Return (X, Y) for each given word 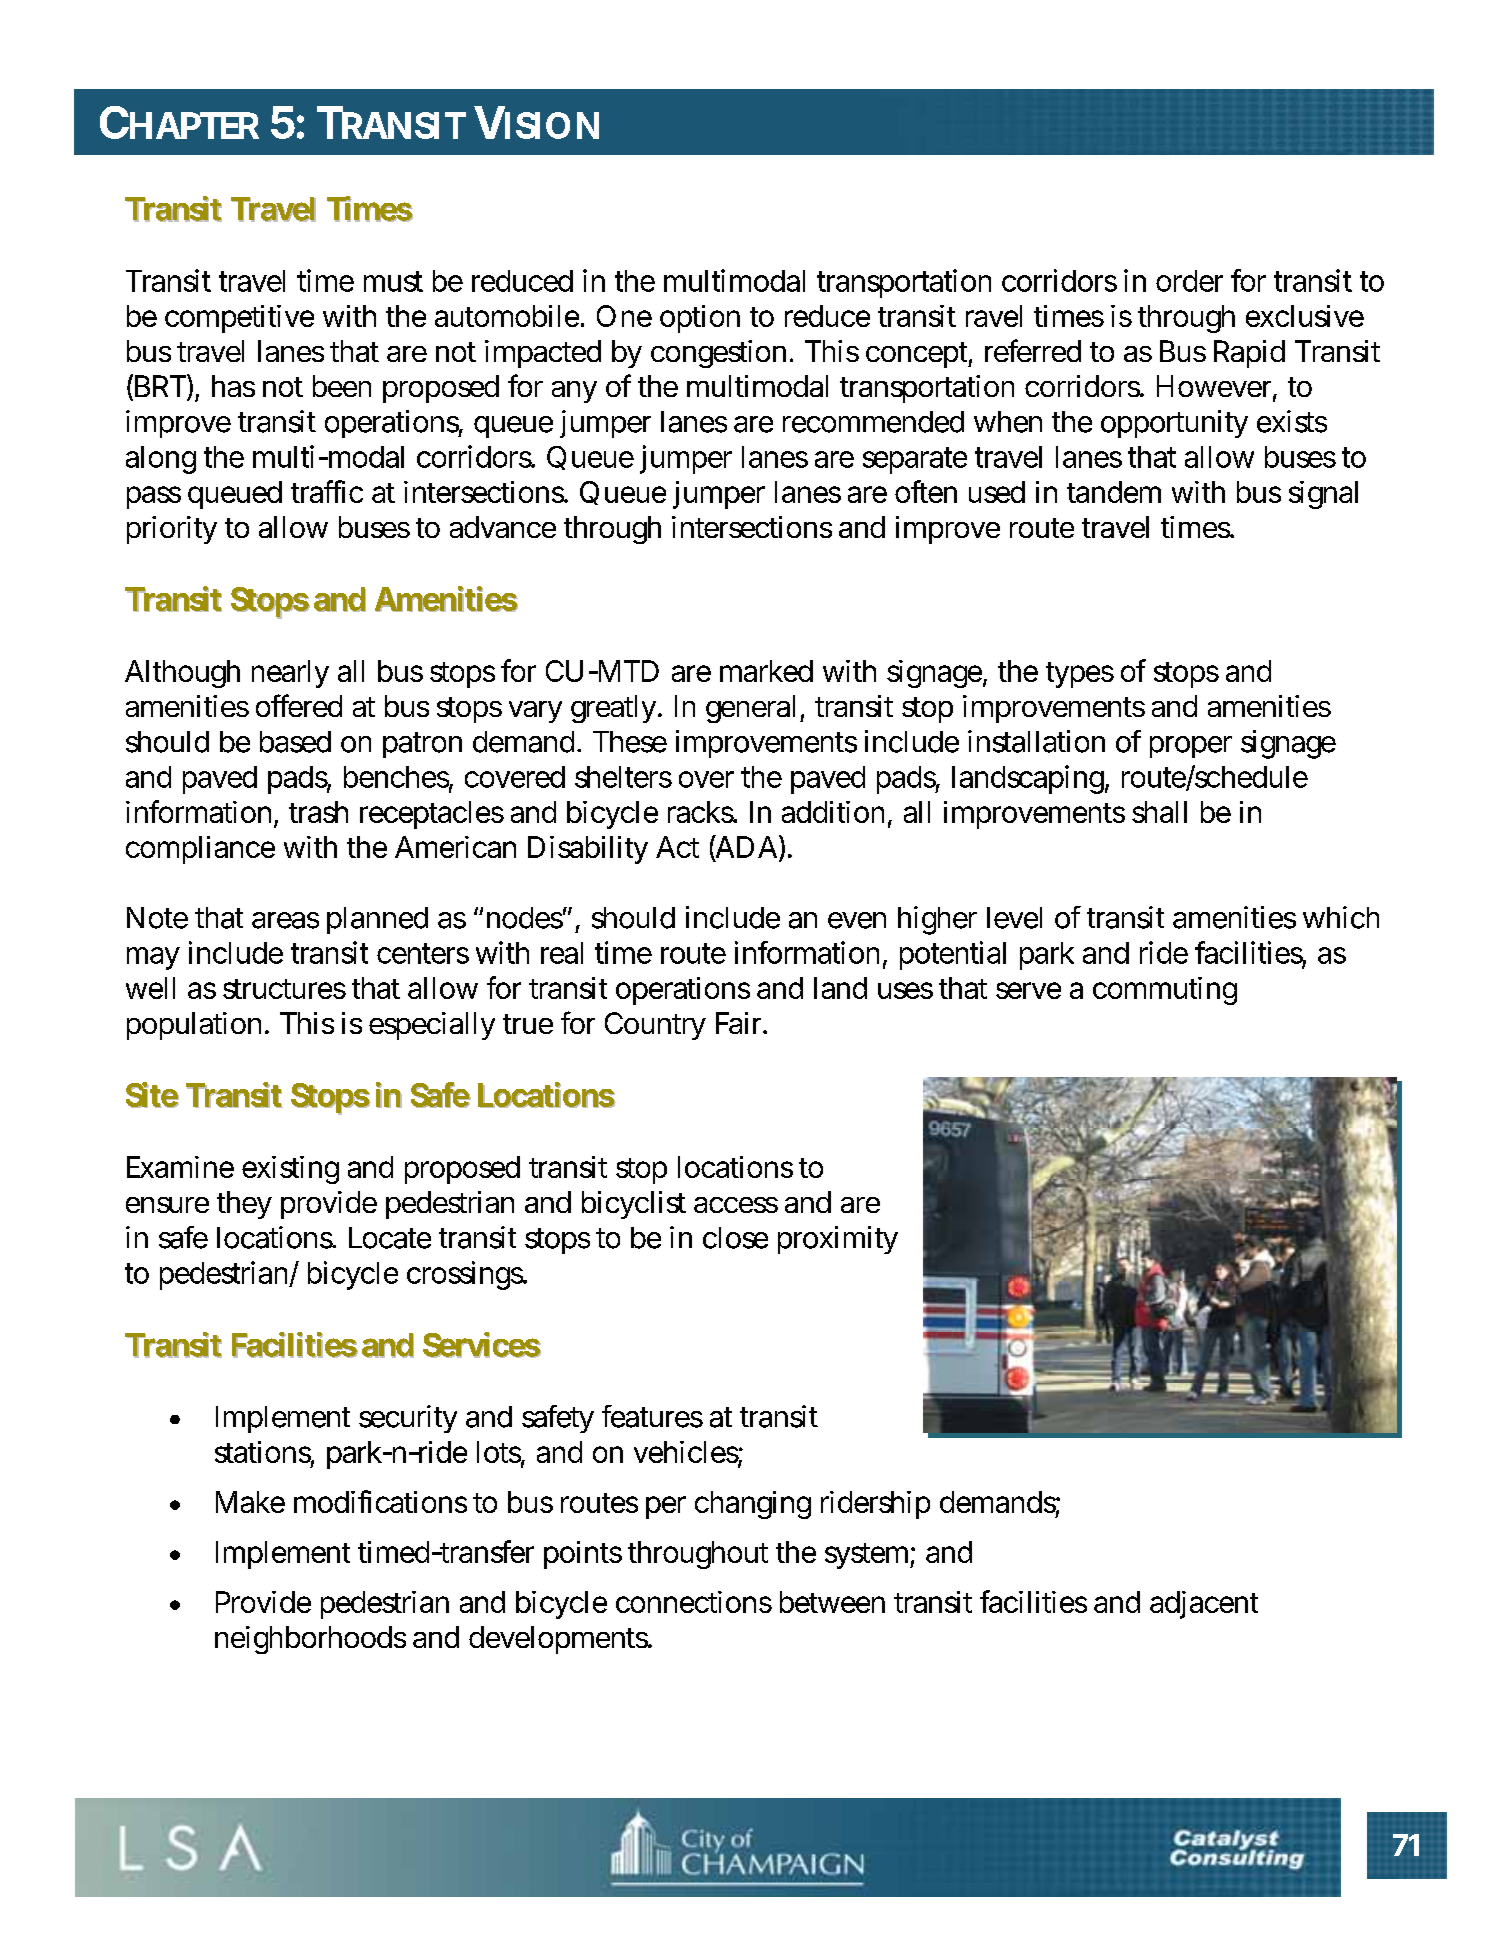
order (1189, 281)
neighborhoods (310, 1640)
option (700, 319)
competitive (239, 319)
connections (694, 1602)
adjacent (1204, 1605)
